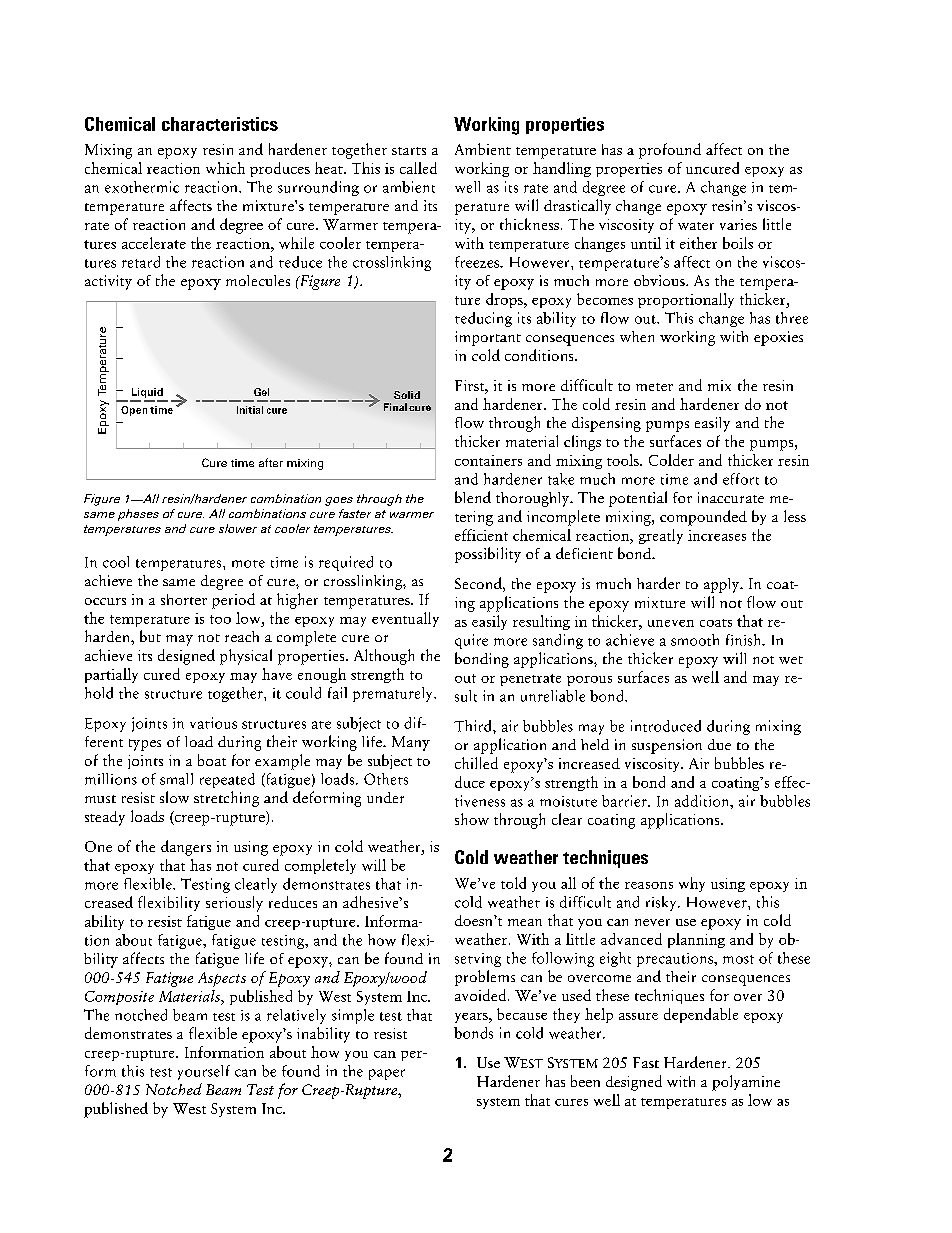 The width and height of the screenshot is (952, 1233). I want to click on dangers, so click(186, 848).
